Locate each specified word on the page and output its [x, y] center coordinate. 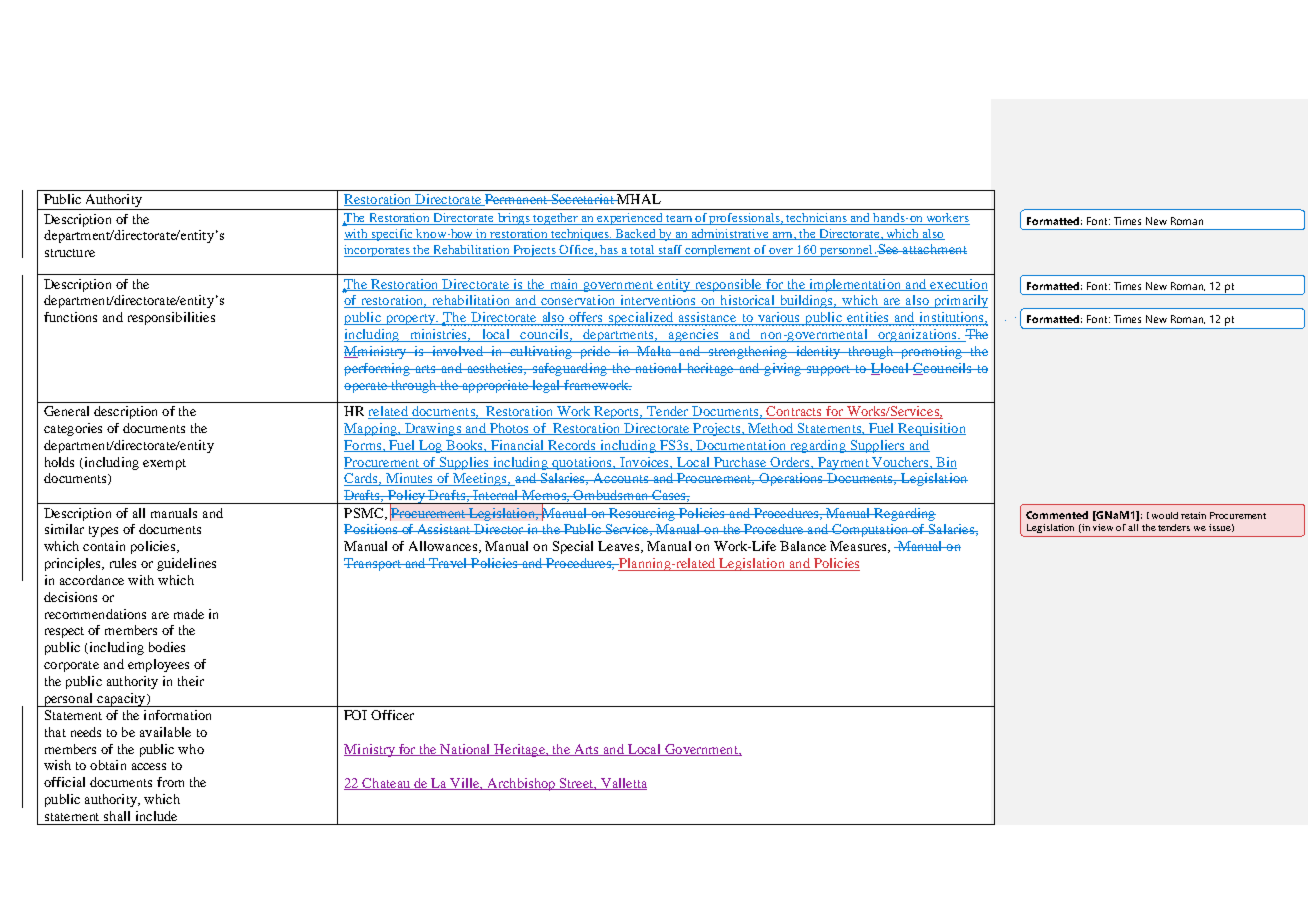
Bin [945, 463]
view [1103, 527]
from [170, 782]
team [679, 220]
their [191, 681]
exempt [164, 464]
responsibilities [171, 318]
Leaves [620, 547]
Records [573, 446]
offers [587, 318]
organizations [917, 335]
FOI [355, 715]
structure [70, 253]
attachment [933, 249]
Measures [859, 547]
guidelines [186, 564]
